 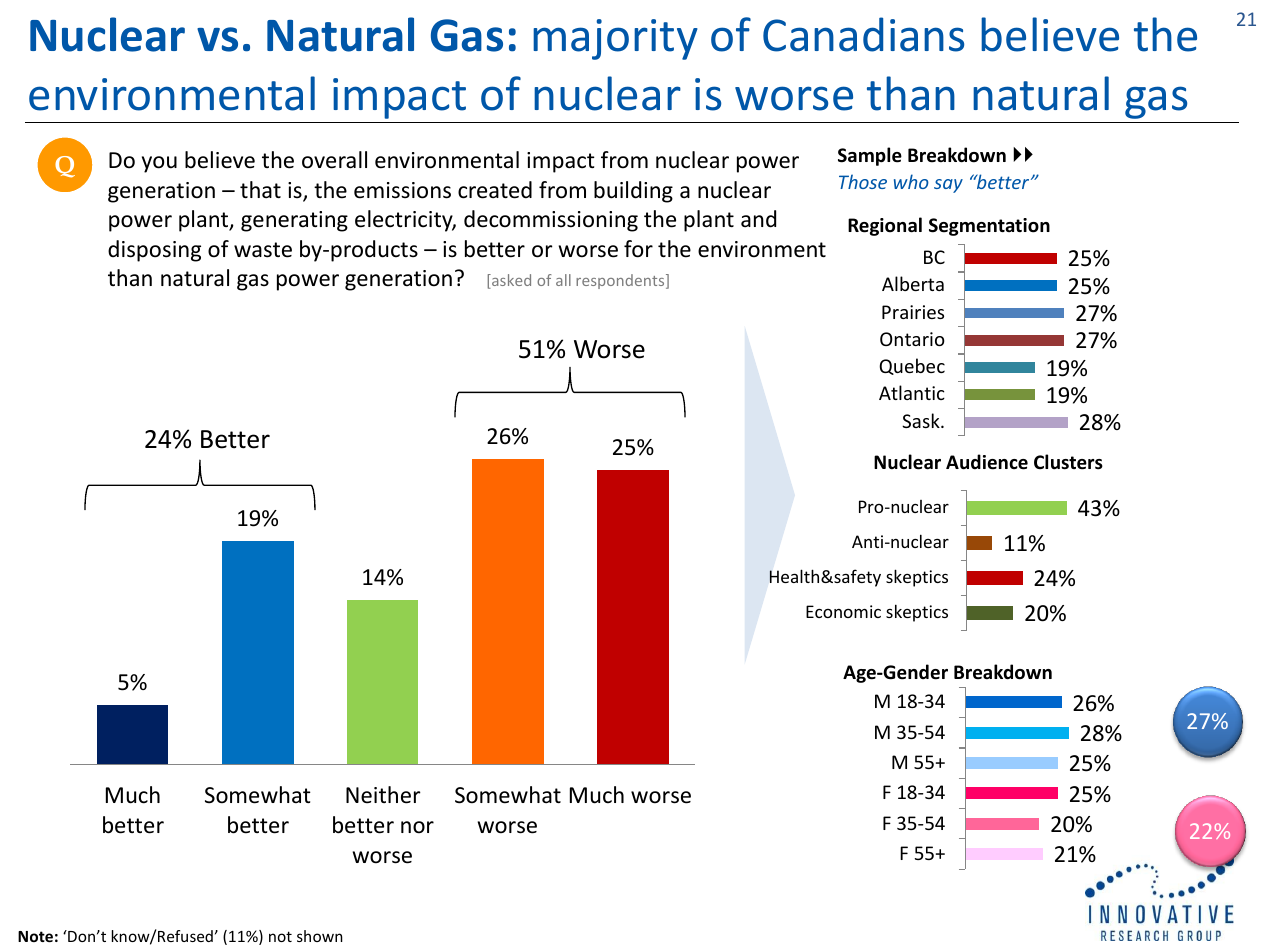 I want to click on Sask, so click(x=922, y=420).
